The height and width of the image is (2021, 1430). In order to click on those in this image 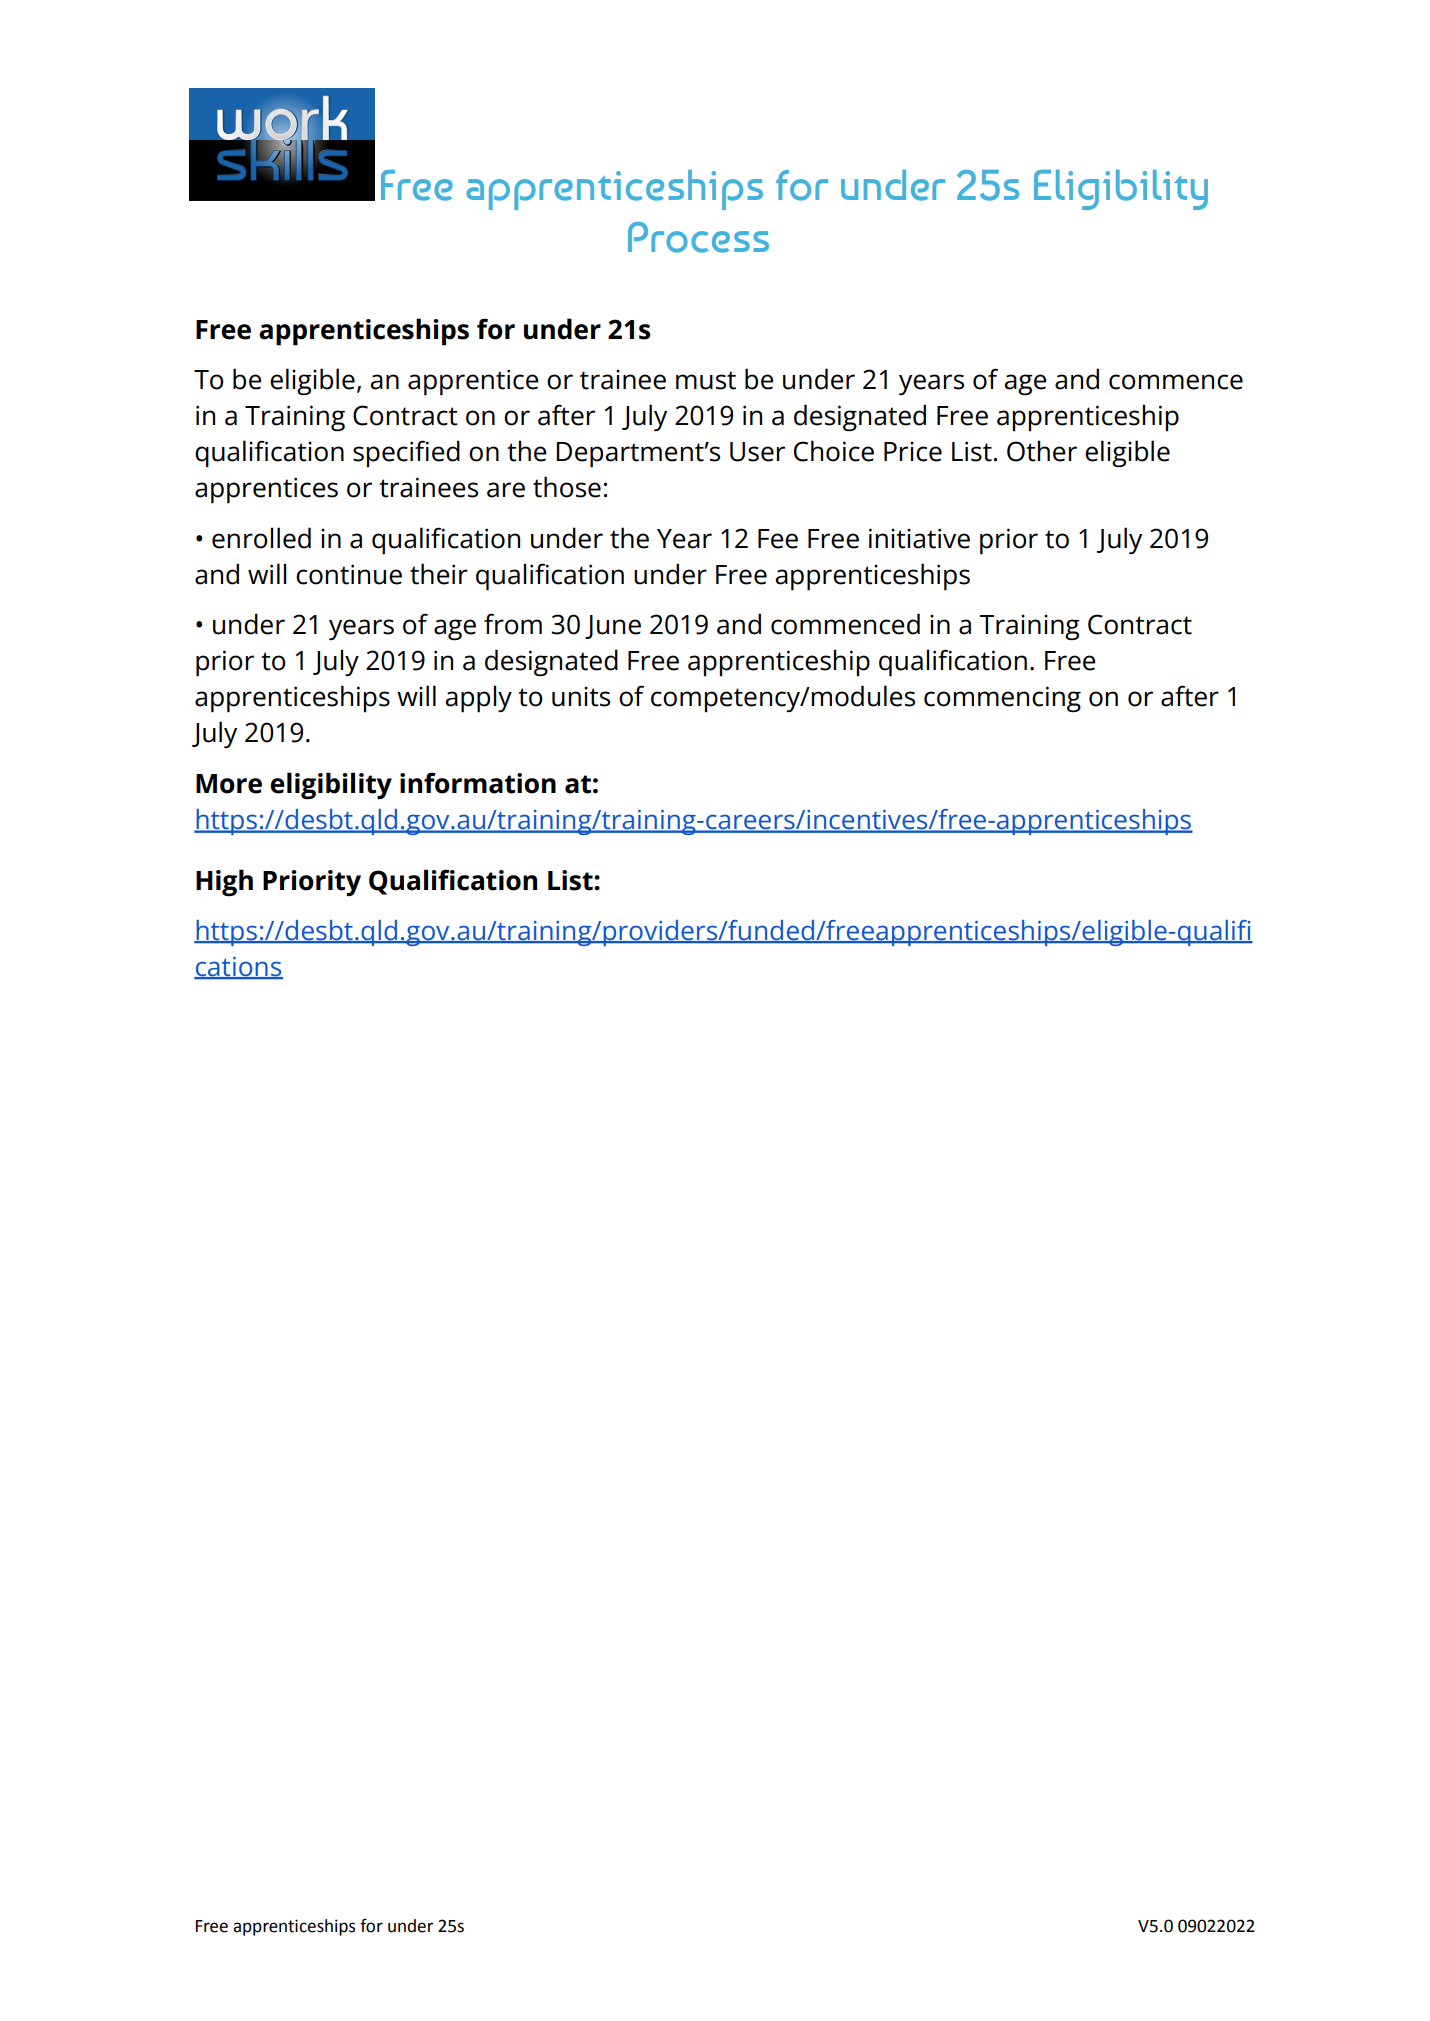, I will do `click(567, 487)`.
